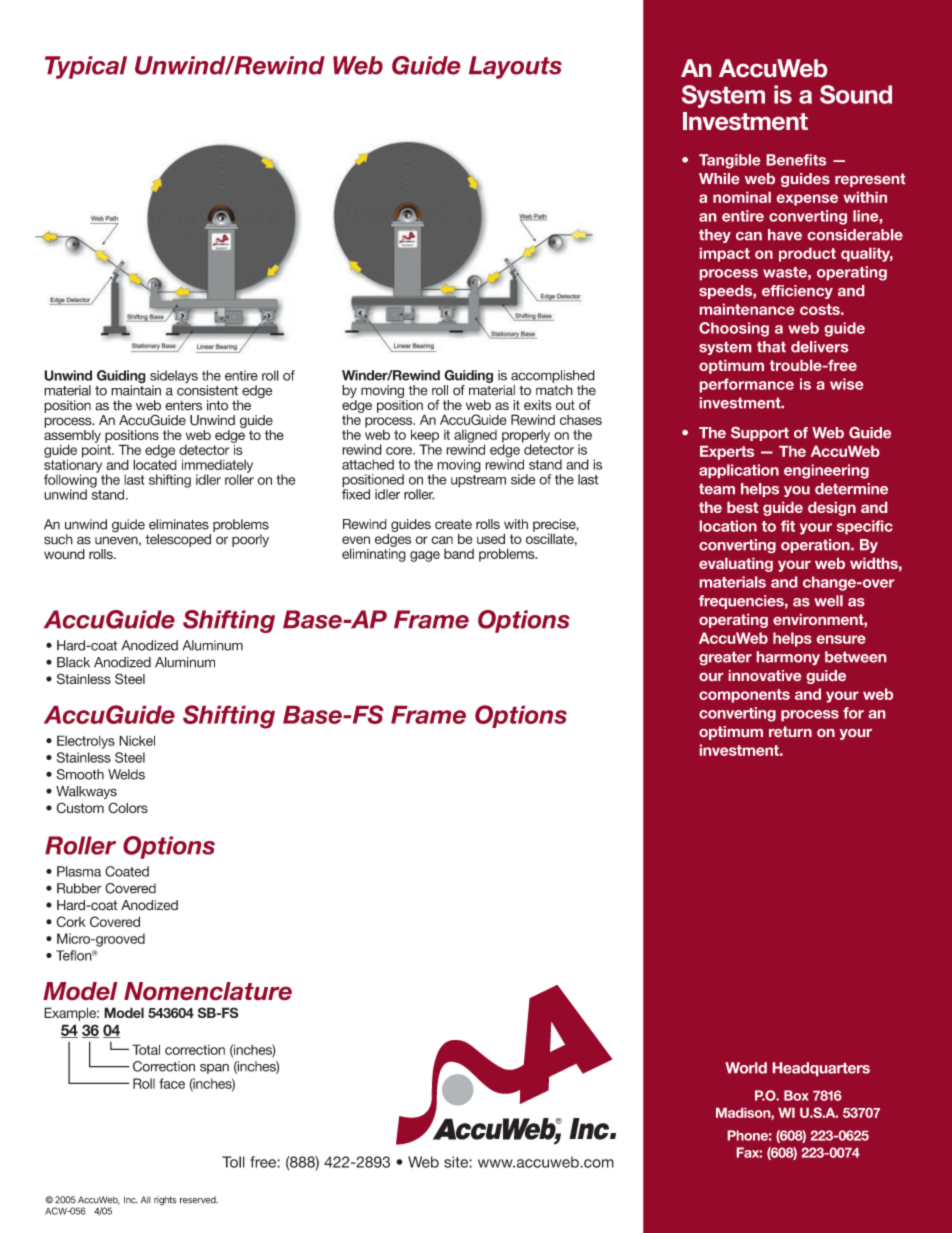 The image size is (952, 1233). Describe the element at coordinates (856, 94) in the document. I see `Sound` at that location.
